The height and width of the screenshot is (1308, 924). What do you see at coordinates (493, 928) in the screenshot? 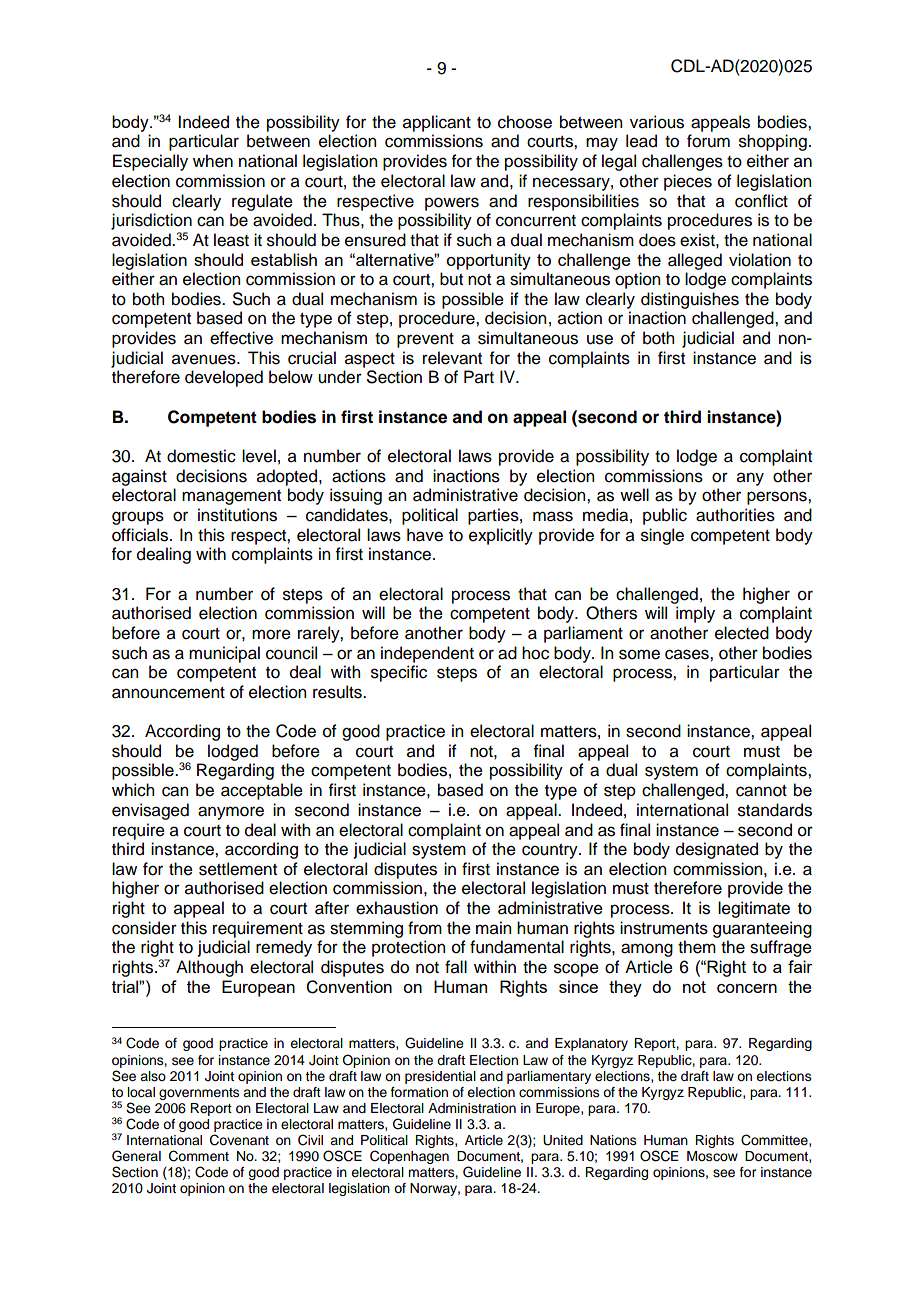
I see `main` at bounding box center [493, 928].
